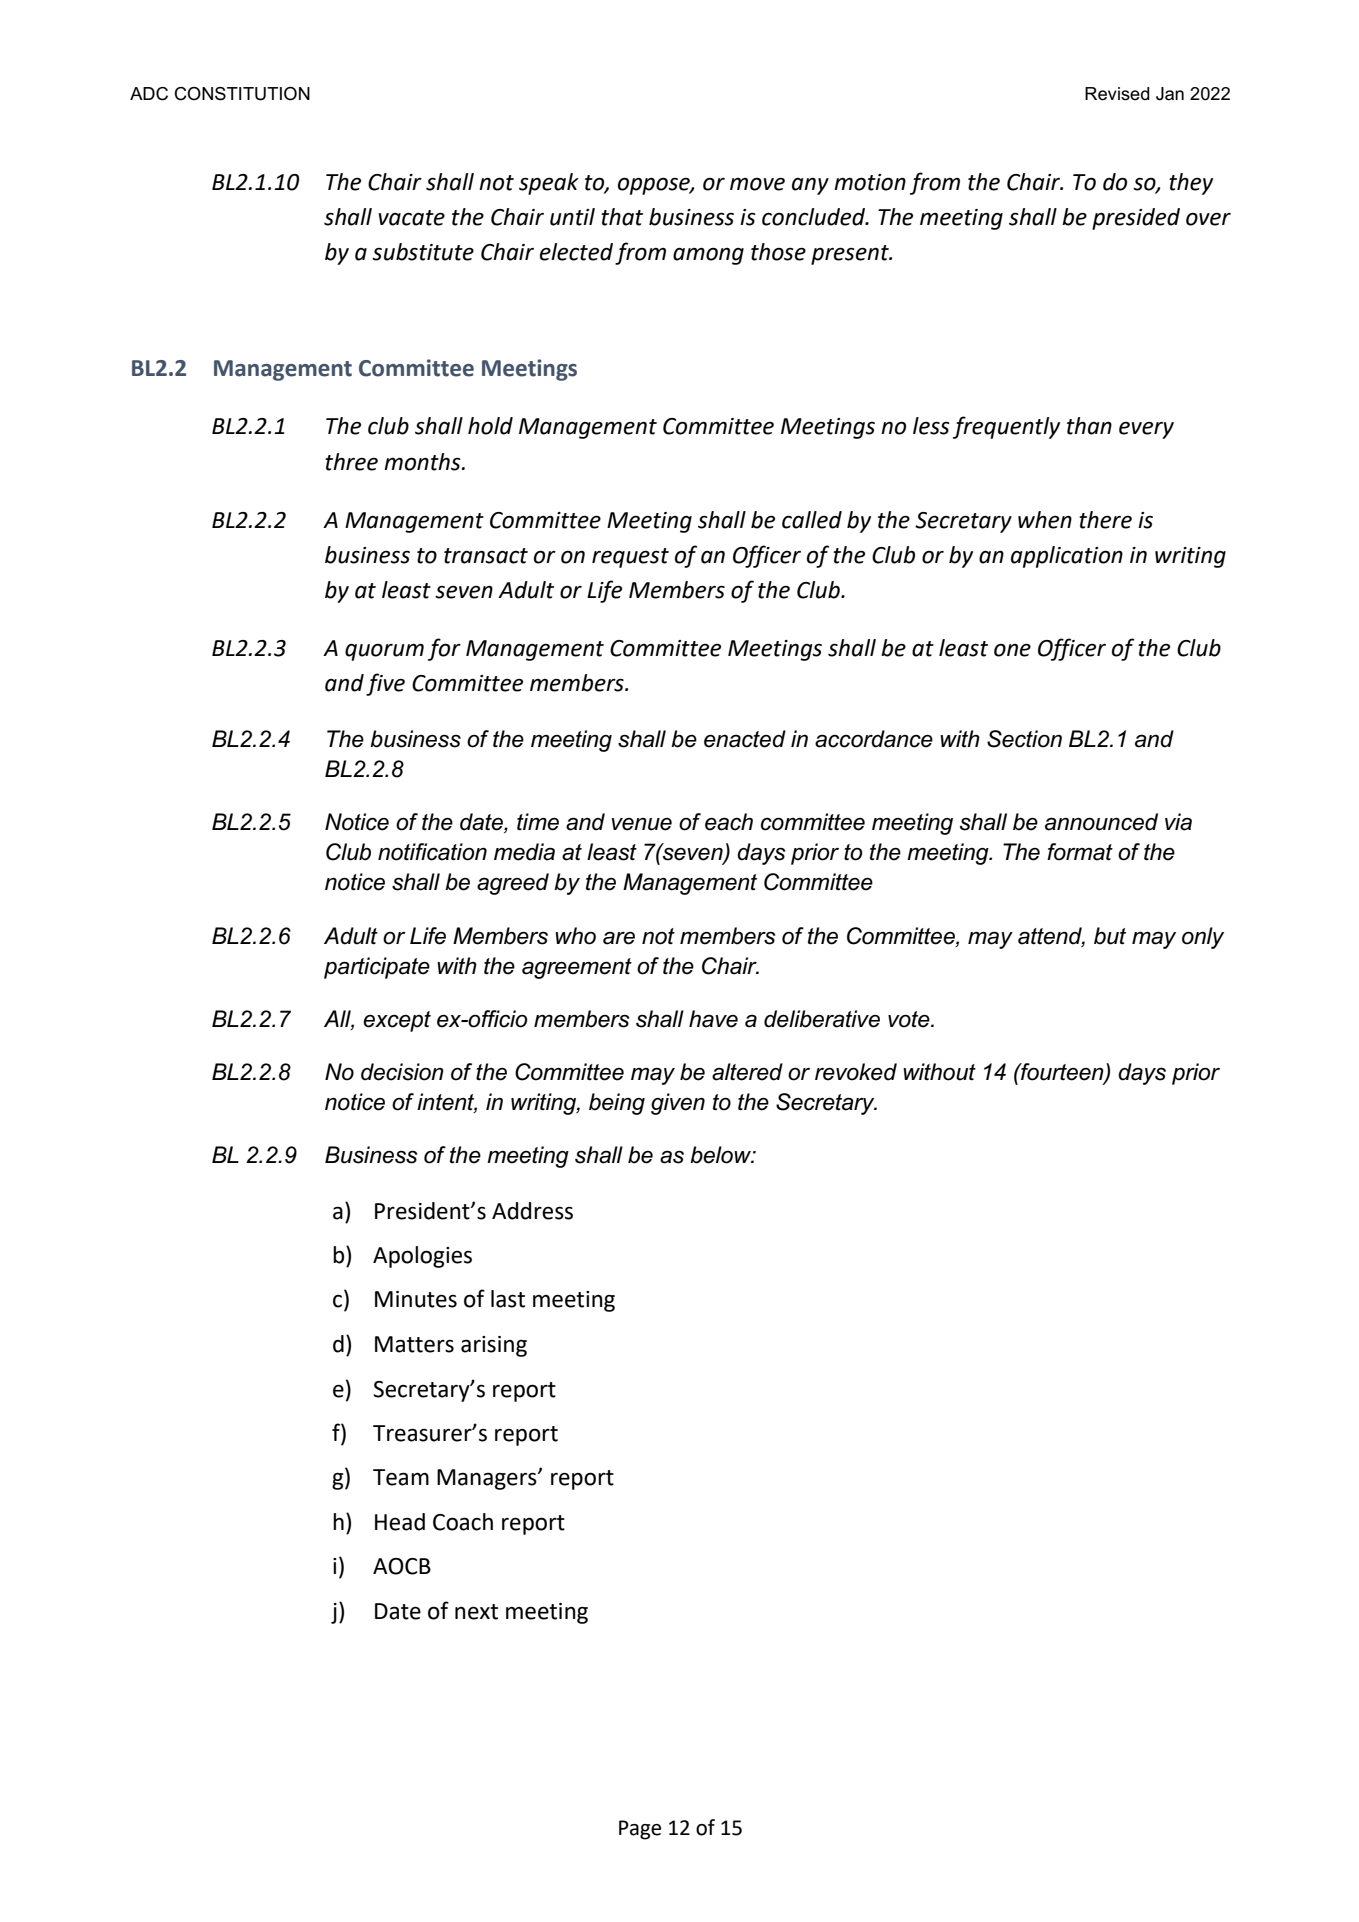 This page has height=1922, width=1359. What do you see at coordinates (385, 684) in the page?
I see `five` at bounding box center [385, 684].
